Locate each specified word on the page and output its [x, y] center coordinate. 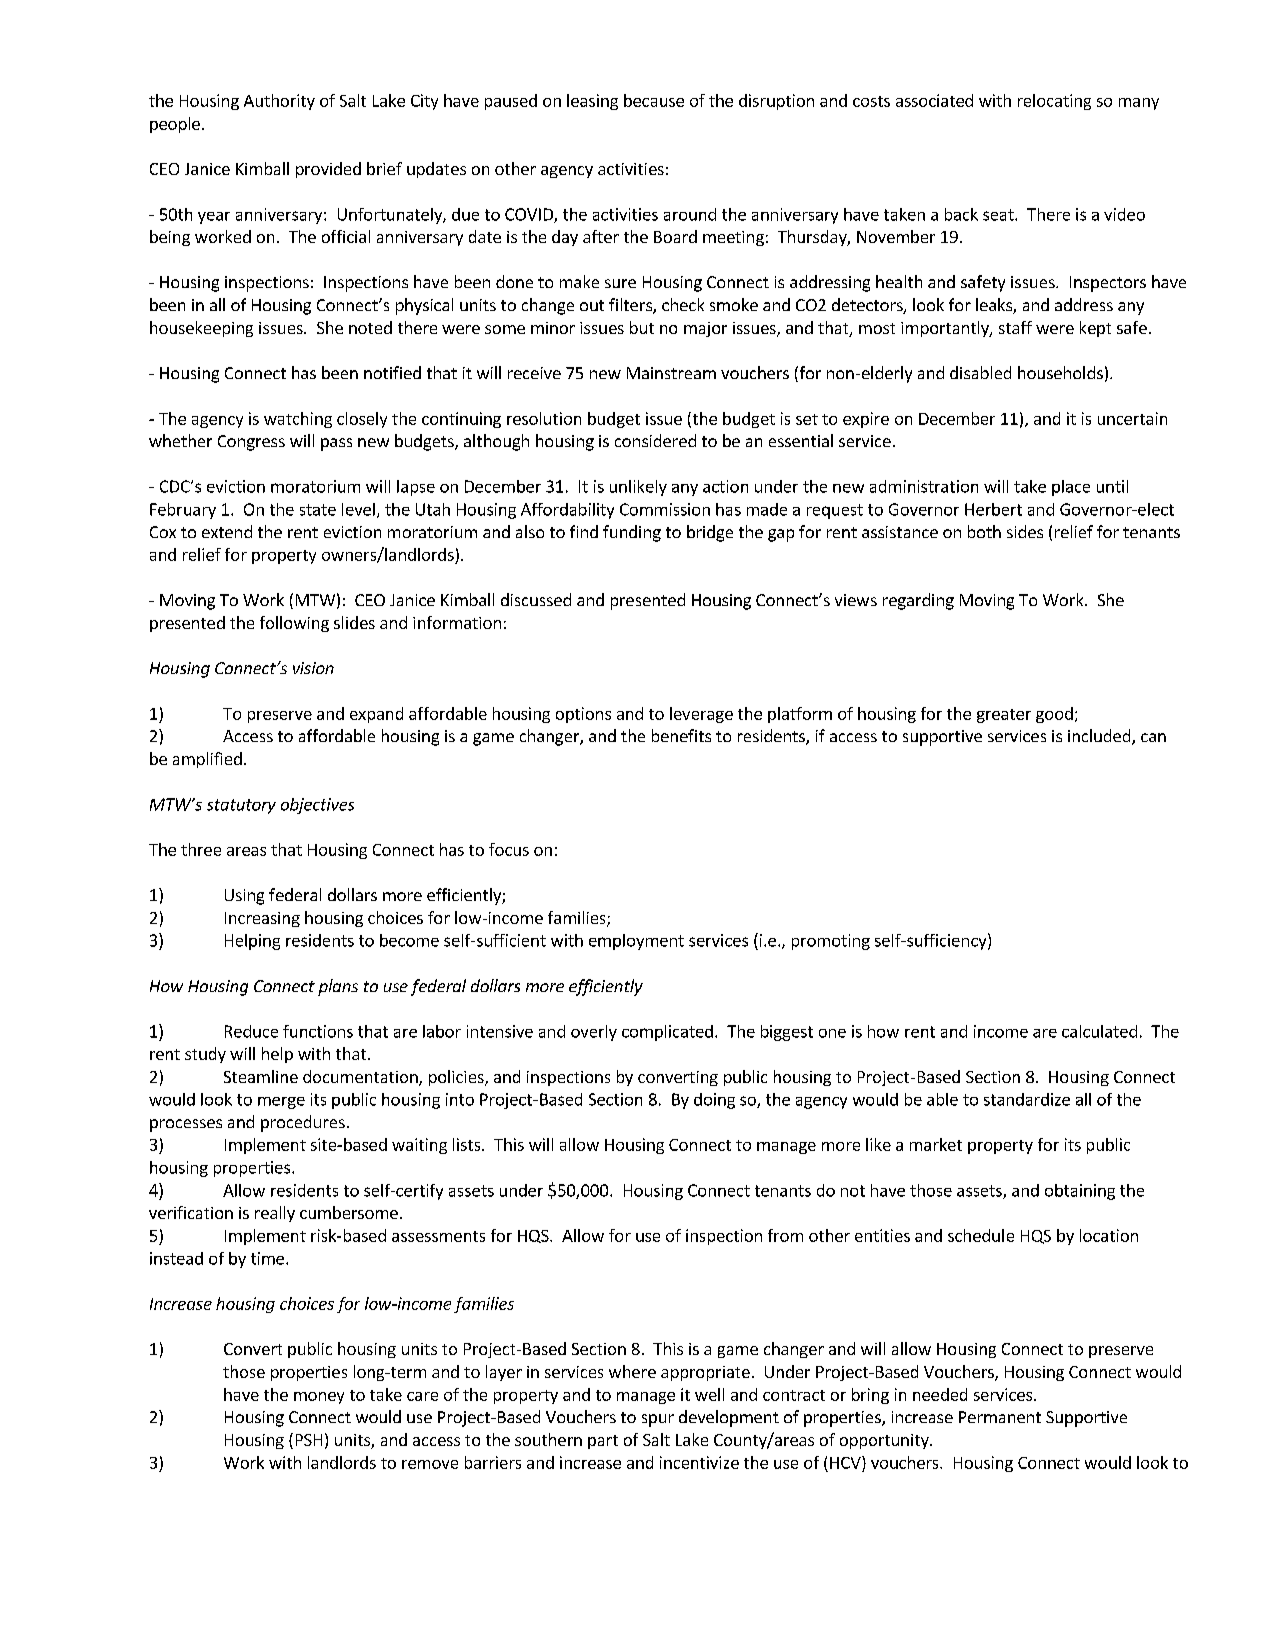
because [654, 100]
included [1100, 737]
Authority [279, 102]
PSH [309, 1440]
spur [658, 1420]
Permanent [1000, 1417]
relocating [1054, 102]
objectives [317, 806]
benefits [681, 735]
